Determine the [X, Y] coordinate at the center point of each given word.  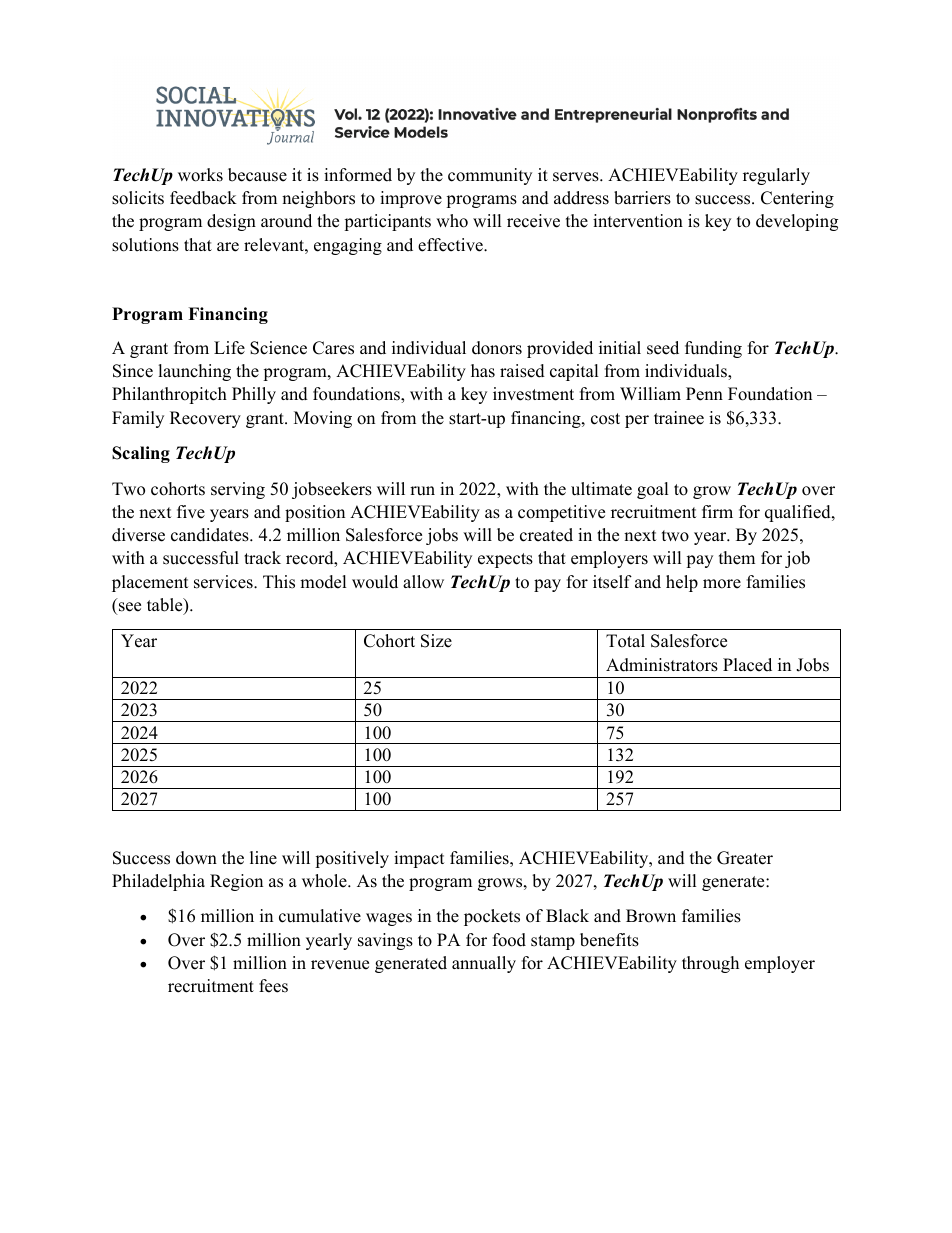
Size [436, 641]
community [490, 176]
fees [273, 986]
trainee [679, 418]
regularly [776, 176]
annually [484, 964]
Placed [747, 665]
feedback [203, 198]
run [422, 491]
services [224, 582]
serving [238, 490]
